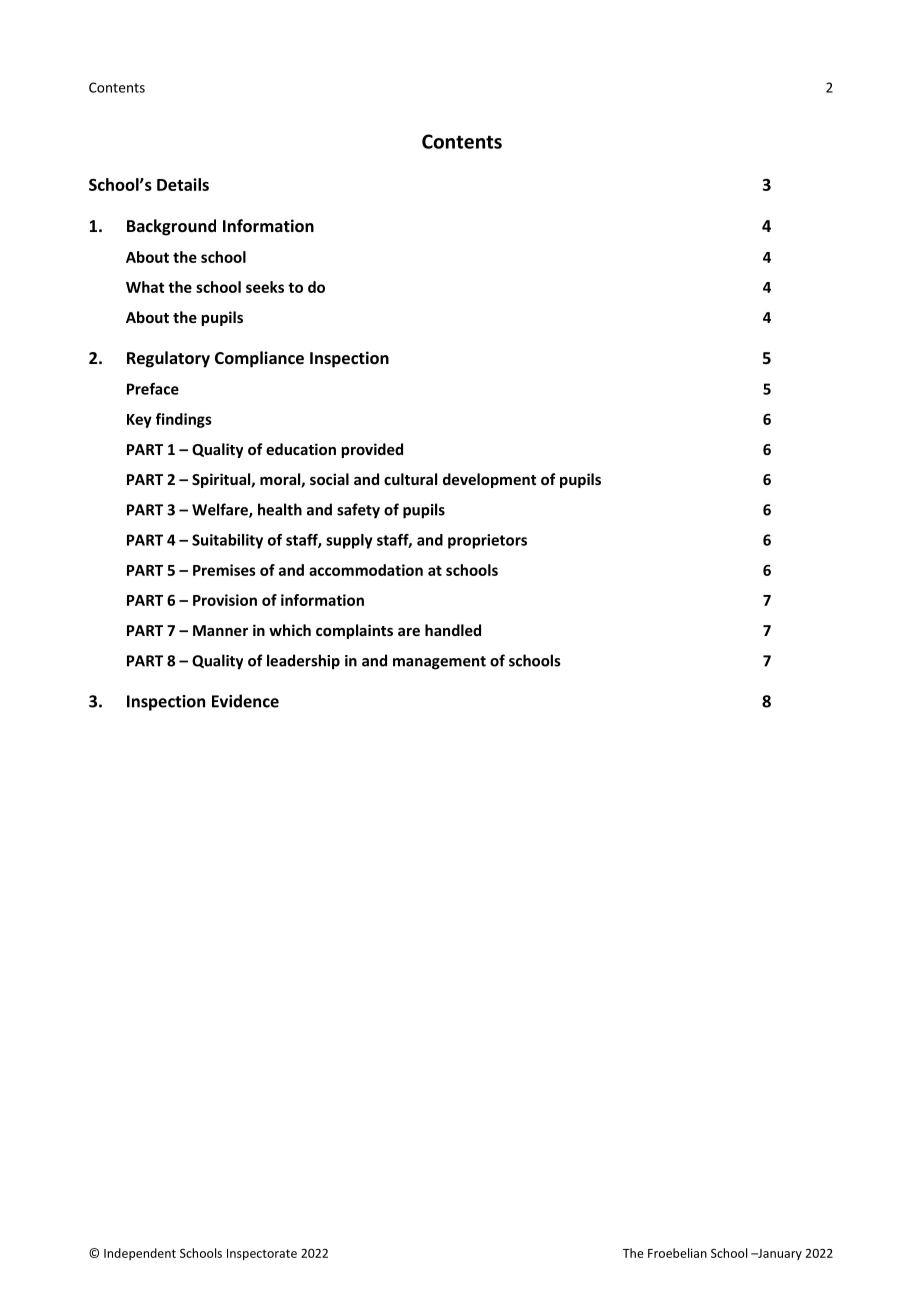 The height and width of the page is (1308, 924). Describe the element at coordinates (779, 1254) in the page. I see `January` at that location.
